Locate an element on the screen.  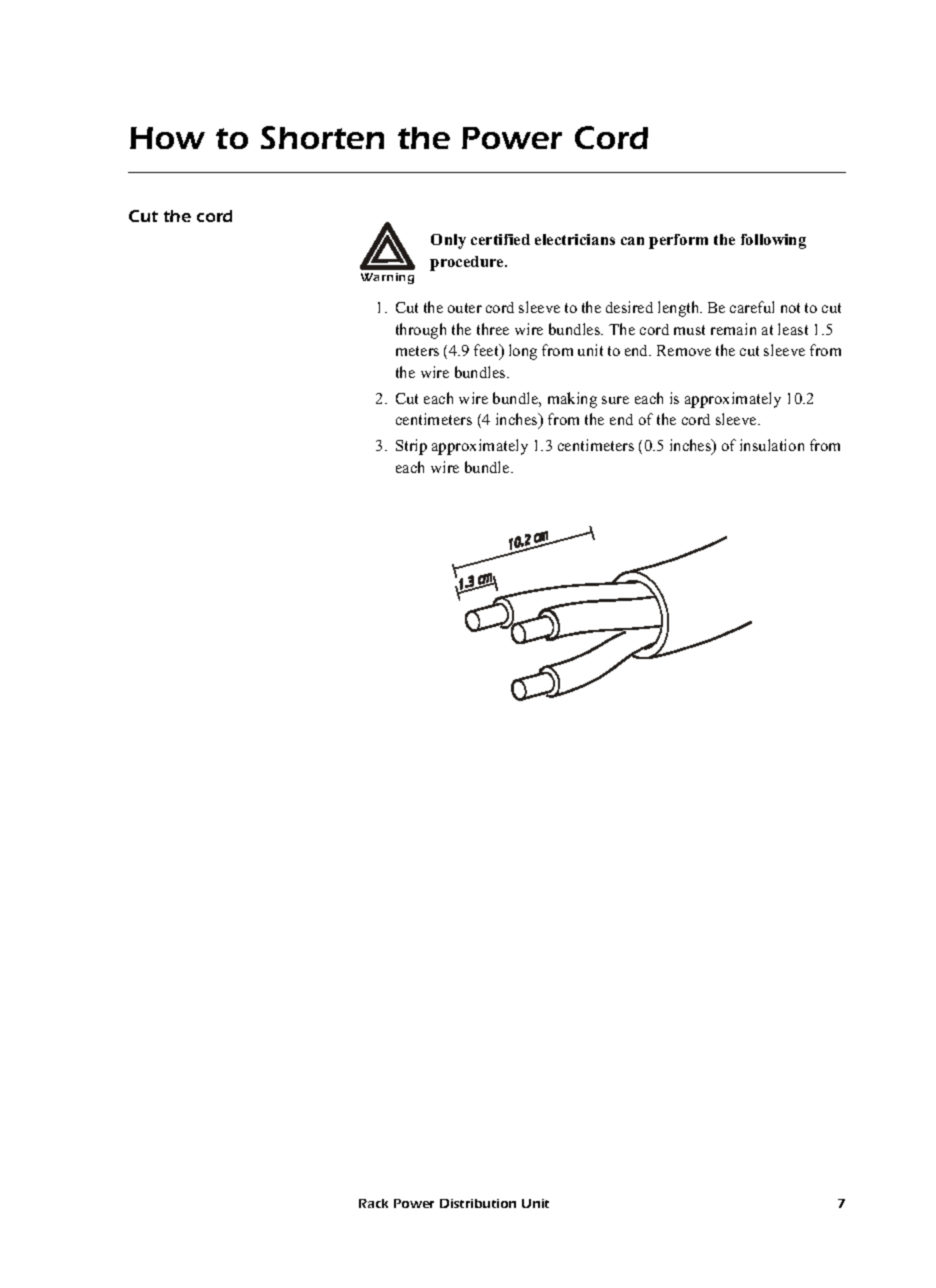
insulation is located at coordinates (772, 445).
